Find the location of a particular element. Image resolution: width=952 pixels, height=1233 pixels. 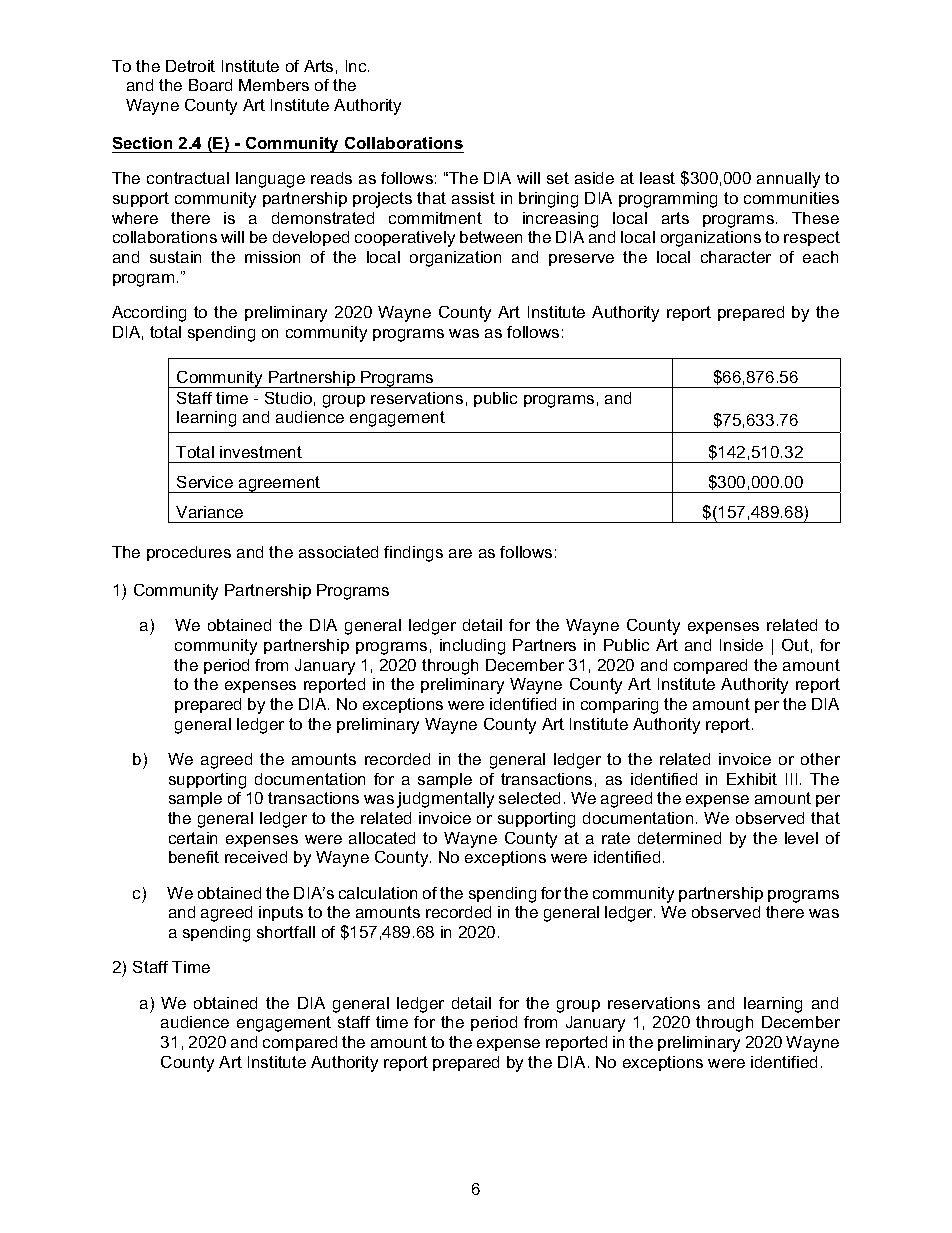

inputs is located at coordinates (281, 913).
